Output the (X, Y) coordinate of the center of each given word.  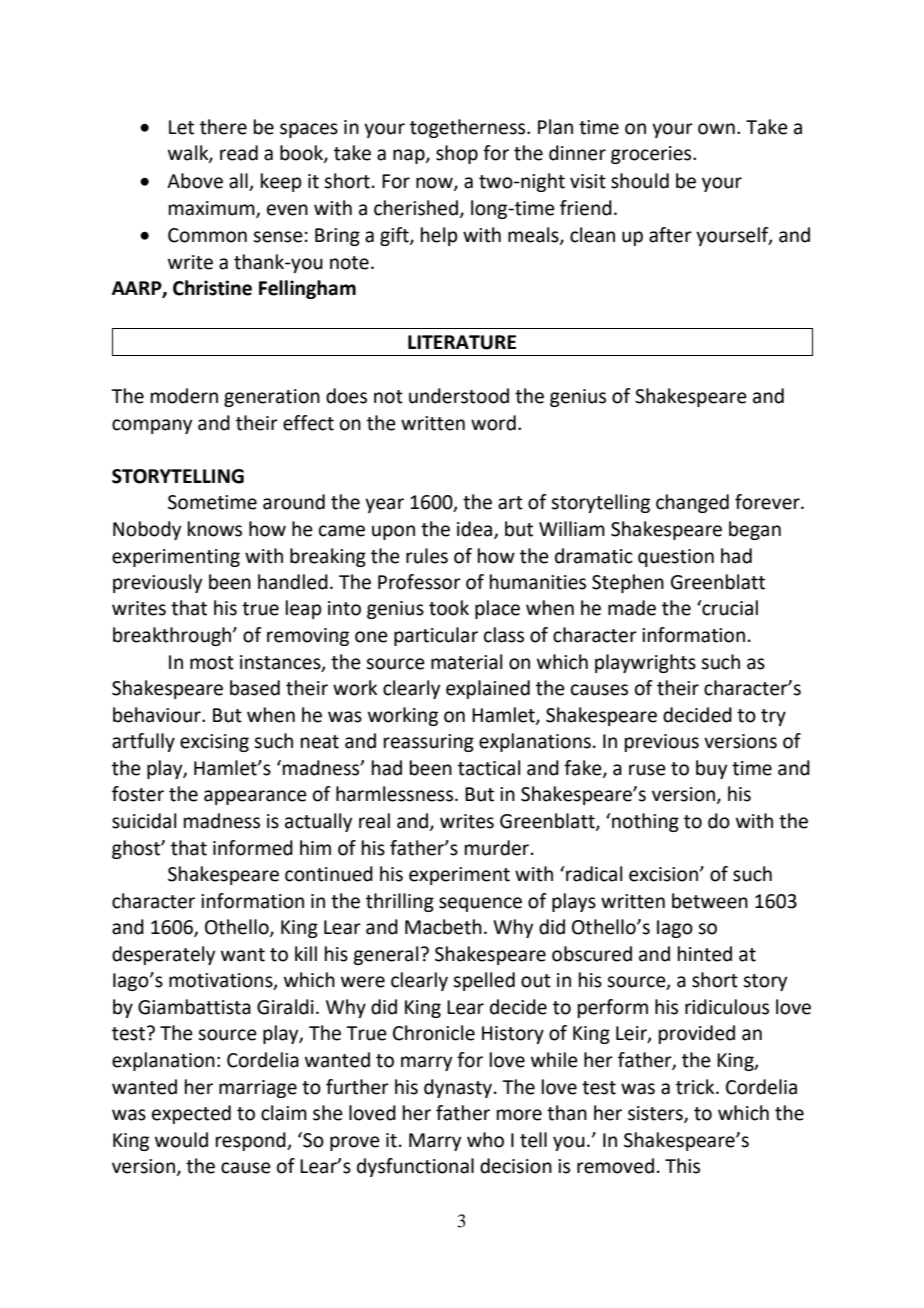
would (181, 1140)
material (466, 662)
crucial (729, 608)
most (212, 663)
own (716, 129)
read (239, 153)
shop (457, 154)
